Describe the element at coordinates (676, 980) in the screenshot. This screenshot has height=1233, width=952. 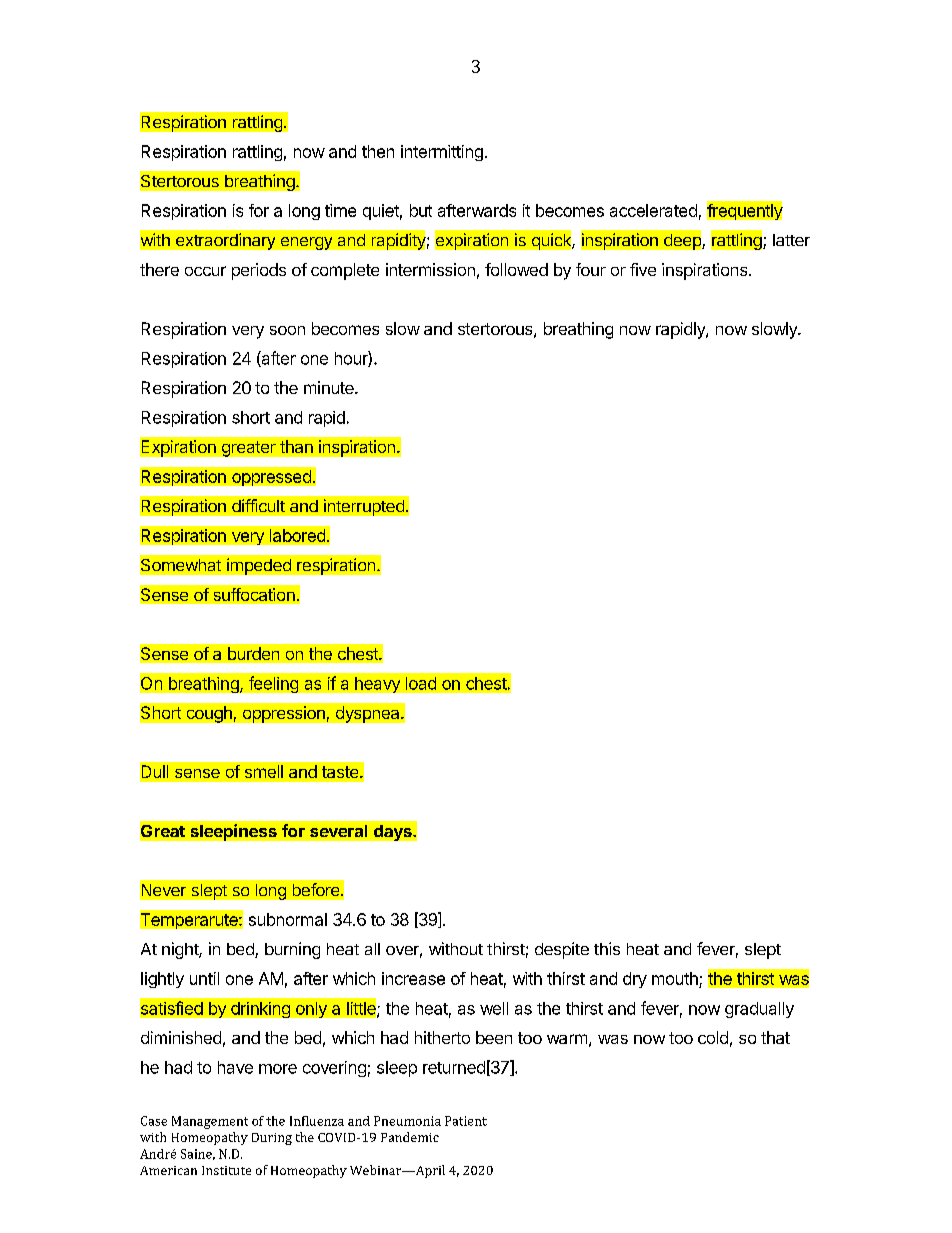
I see `mouth` at that location.
